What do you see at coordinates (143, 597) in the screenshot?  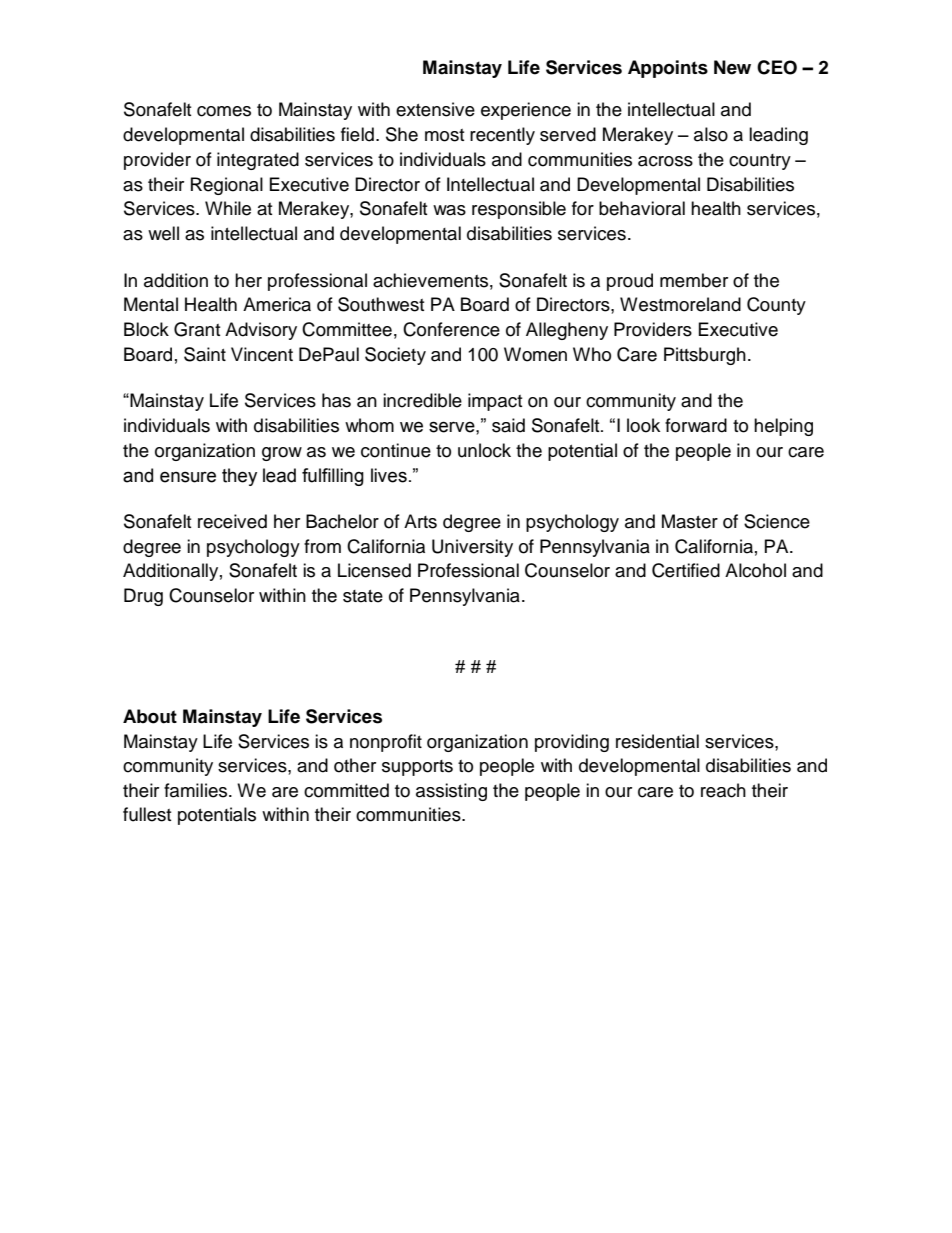 I see `Drug` at bounding box center [143, 597].
